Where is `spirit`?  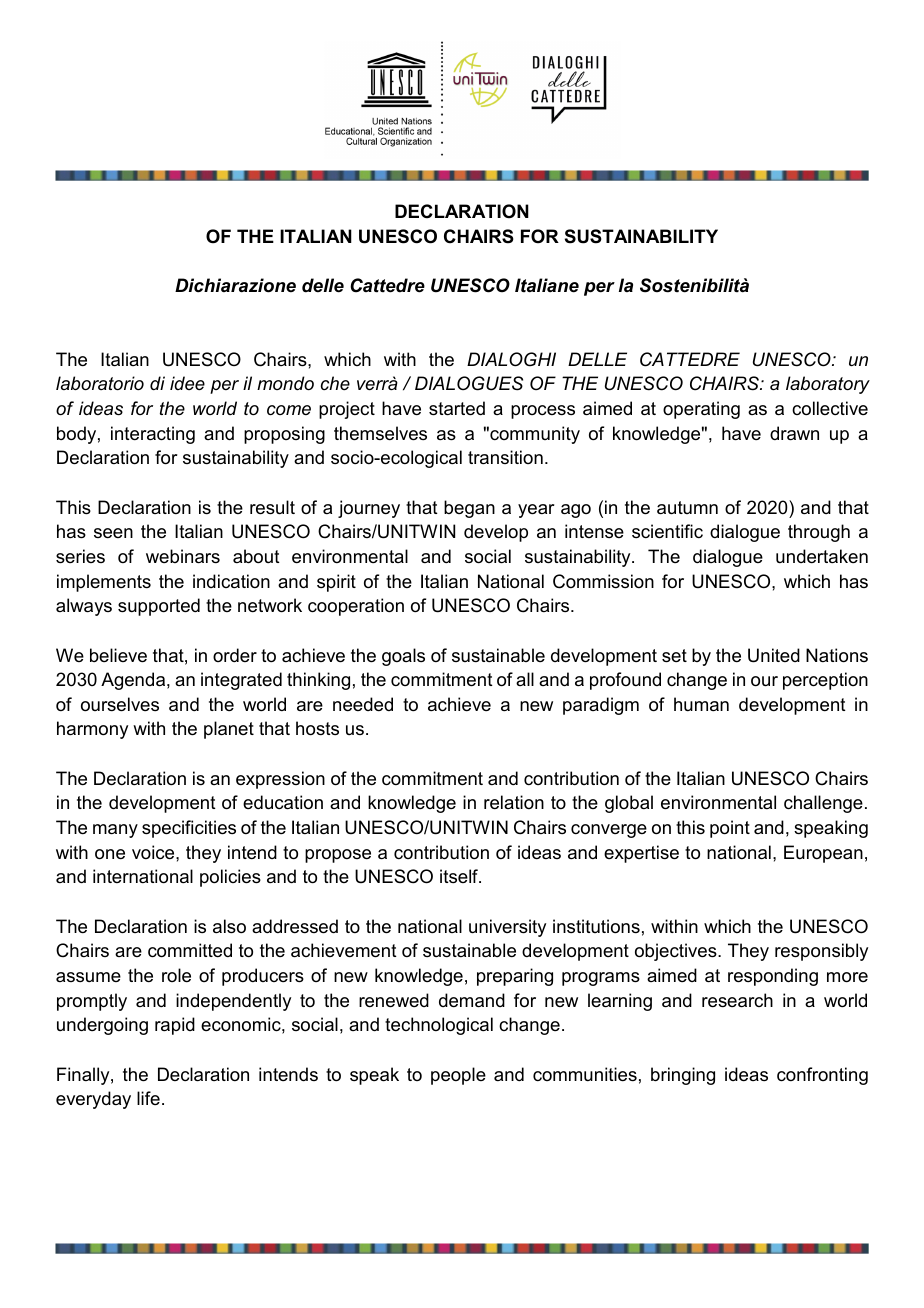
spirit is located at coordinates (336, 583).
